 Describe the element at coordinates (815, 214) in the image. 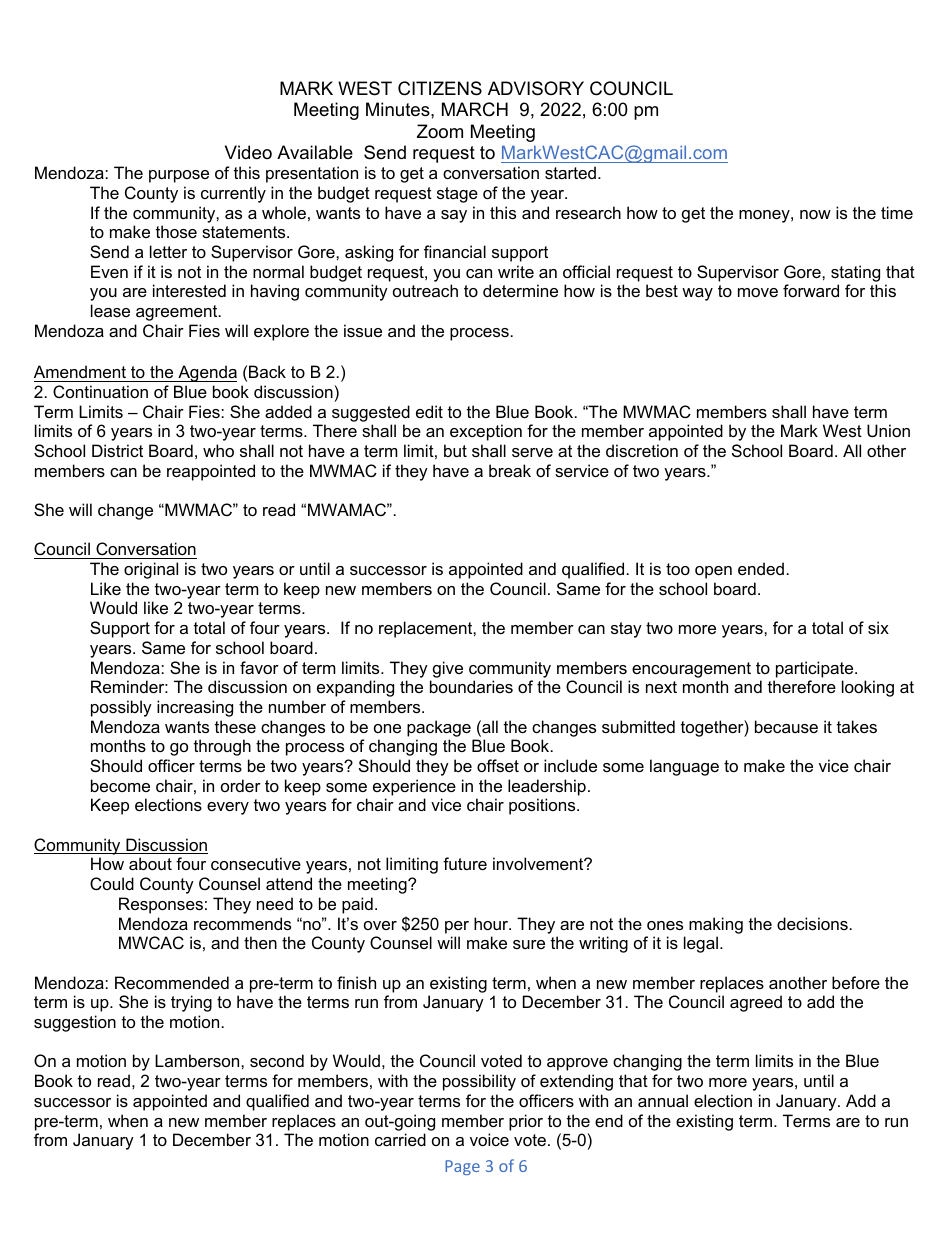

I see `now` at that location.
